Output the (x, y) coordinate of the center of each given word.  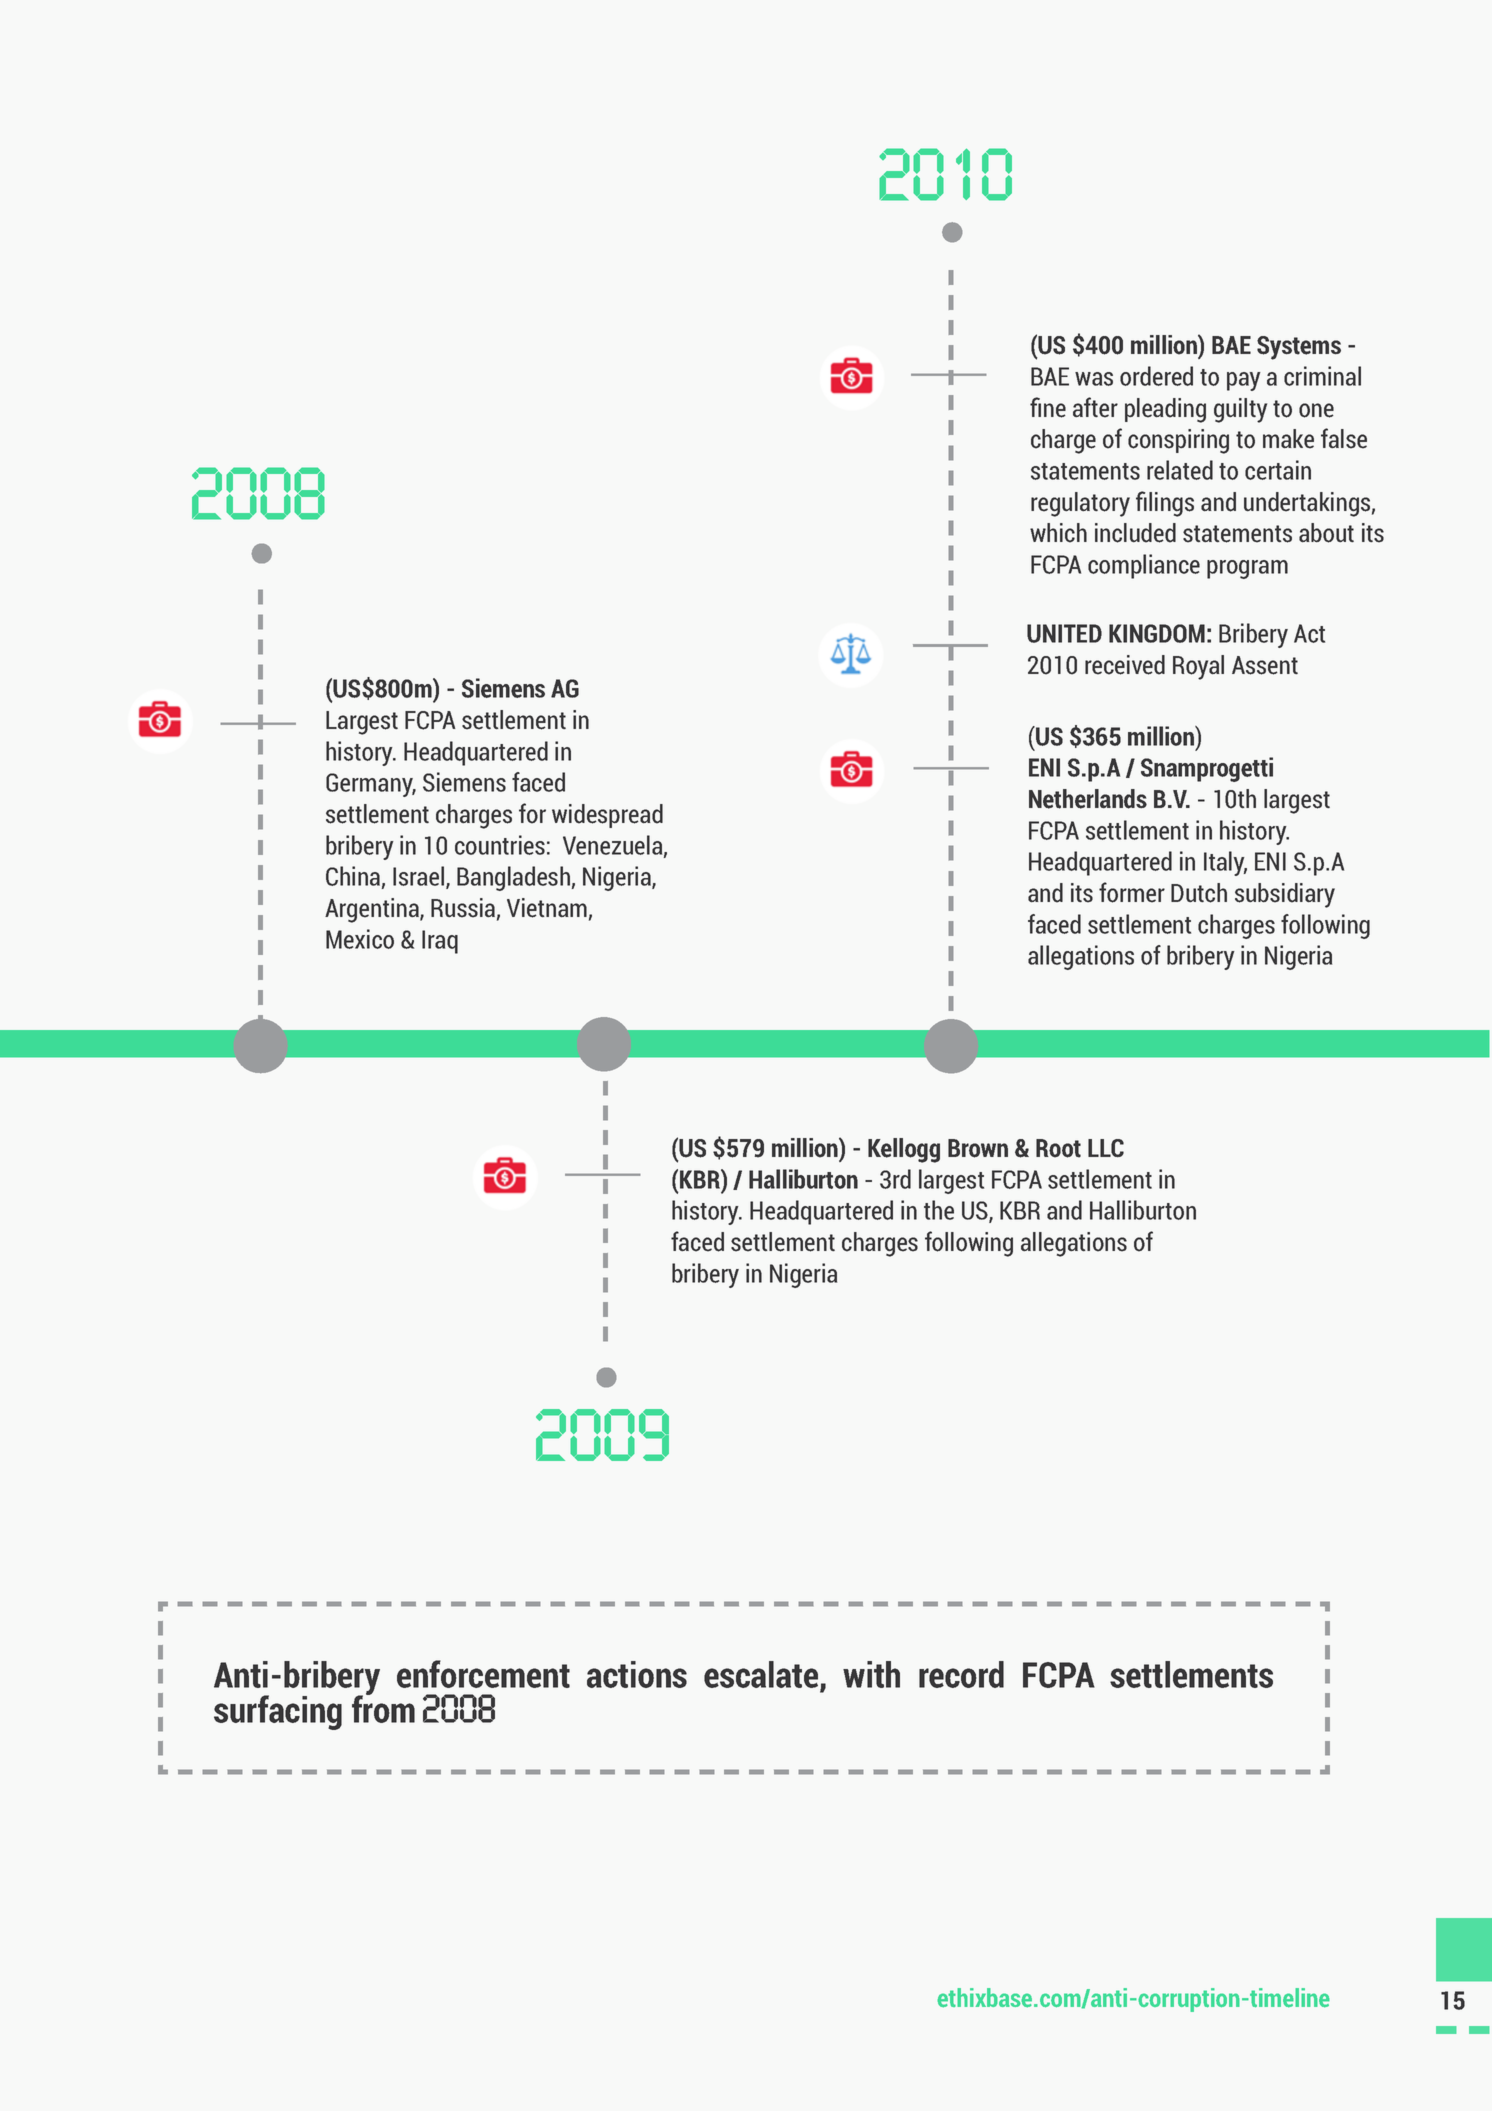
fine (1048, 407)
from (383, 1708)
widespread (607, 816)
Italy (1225, 863)
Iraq (440, 942)
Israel (420, 877)
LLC (1106, 1148)
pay (1244, 381)
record (961, 1674)
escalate (762, 1676)
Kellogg (904, 1150)
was (1094, 379)
